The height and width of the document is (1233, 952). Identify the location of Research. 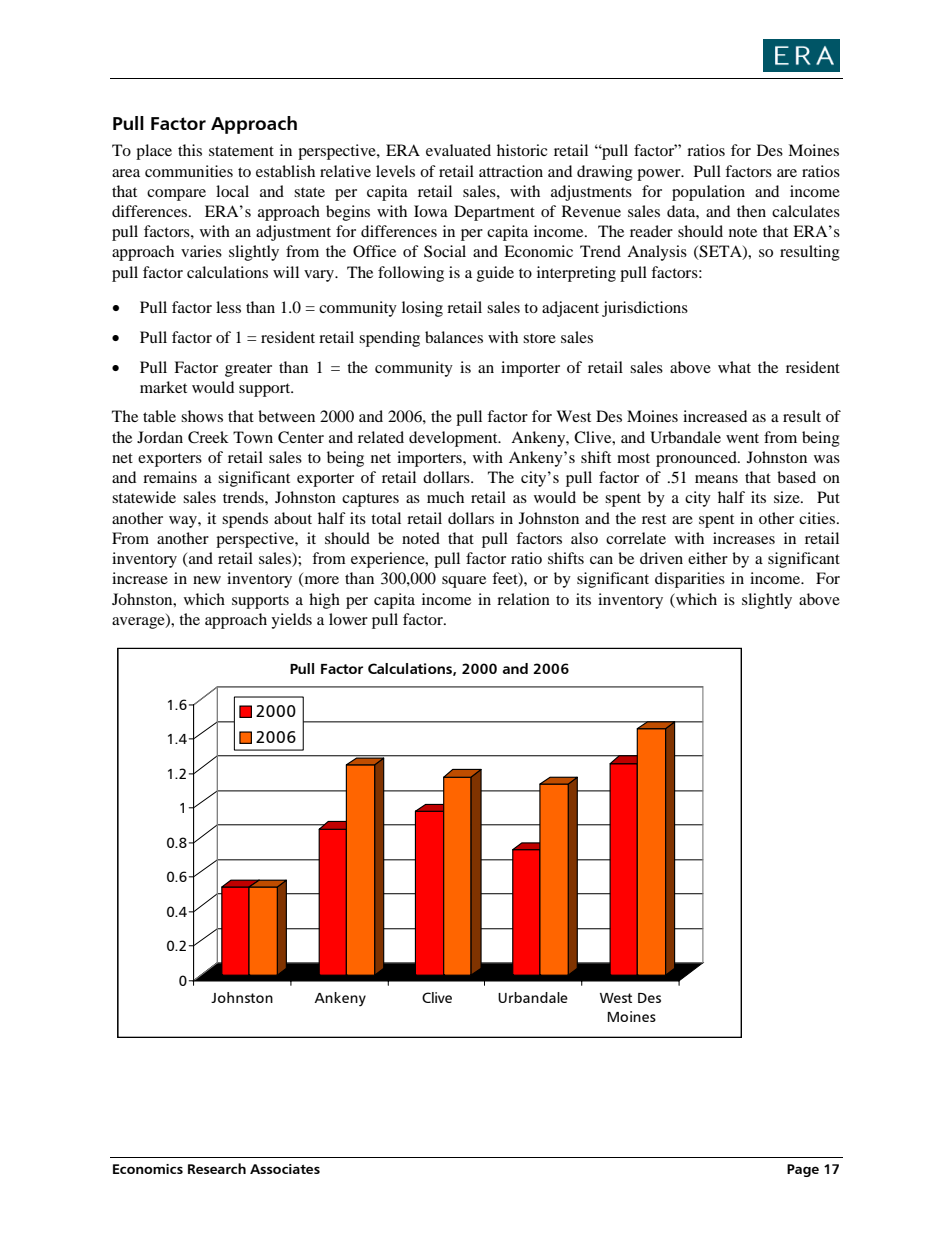
(217, 1168).
